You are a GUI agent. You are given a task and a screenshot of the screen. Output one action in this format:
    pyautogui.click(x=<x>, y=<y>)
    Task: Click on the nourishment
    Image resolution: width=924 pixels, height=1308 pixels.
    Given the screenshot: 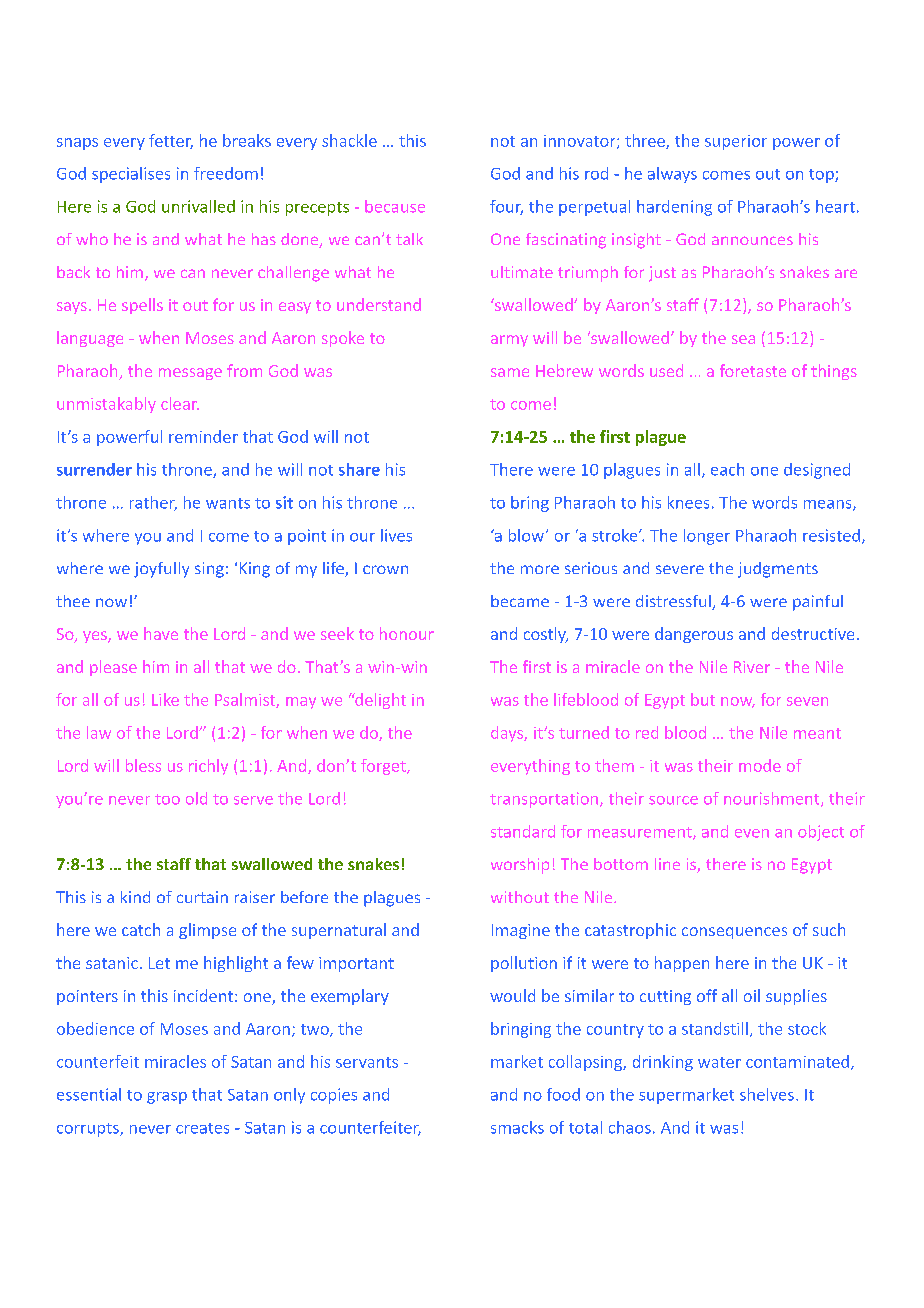 What is the action you would take?
    pyautogui.click(x=773, y=799)
